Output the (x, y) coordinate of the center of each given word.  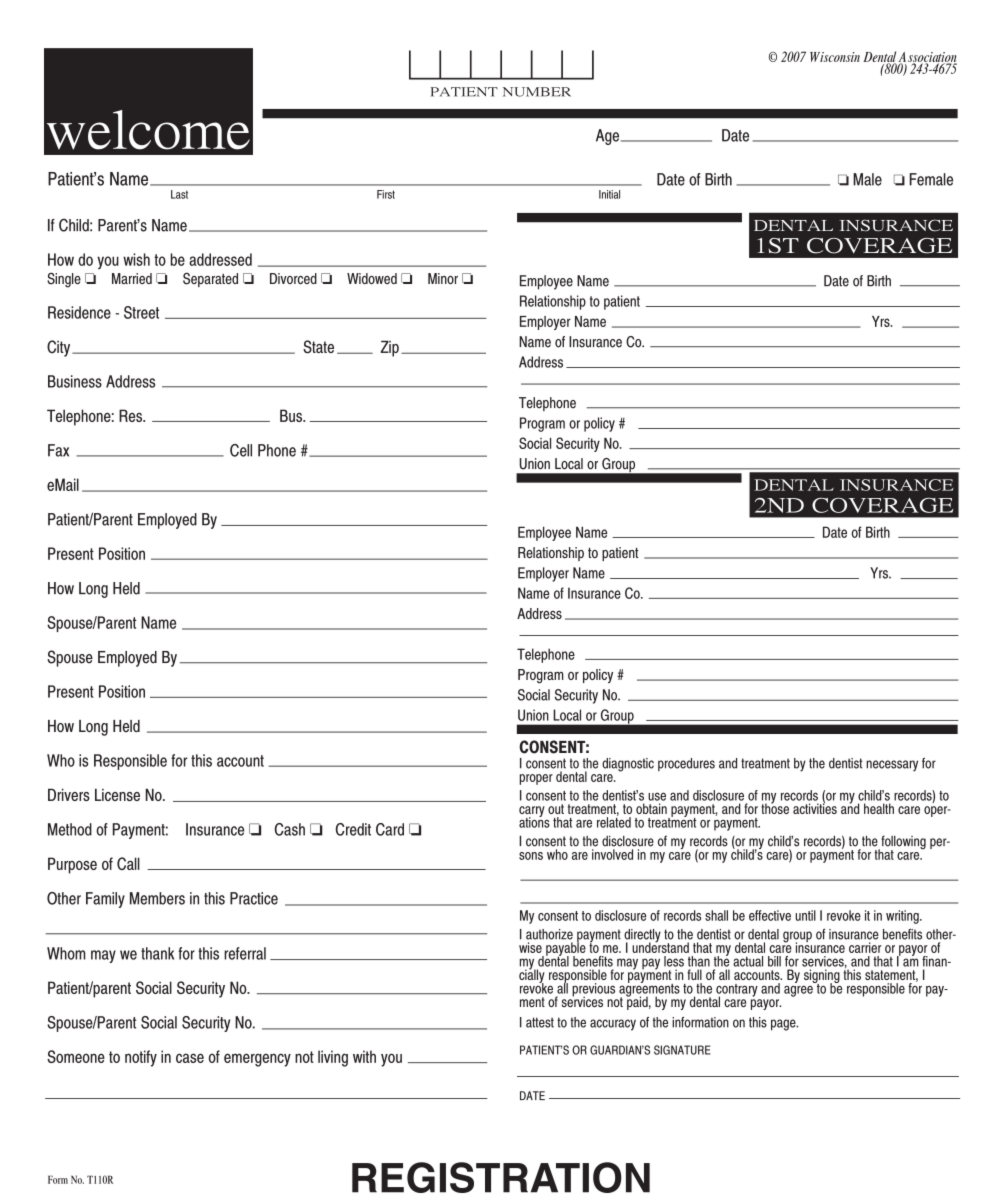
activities (815, 807)
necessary (892, 766)
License (117, 794)
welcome (148, 130)
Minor (443, 278)
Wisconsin (835, 57)
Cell (241, 450)
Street (141, 312)
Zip (389, 348)
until (805, 915)
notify (141, 1058)
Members (157, 898)
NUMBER (537, 92)
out (556, 809)
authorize (549, 934)
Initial (609, 194)
